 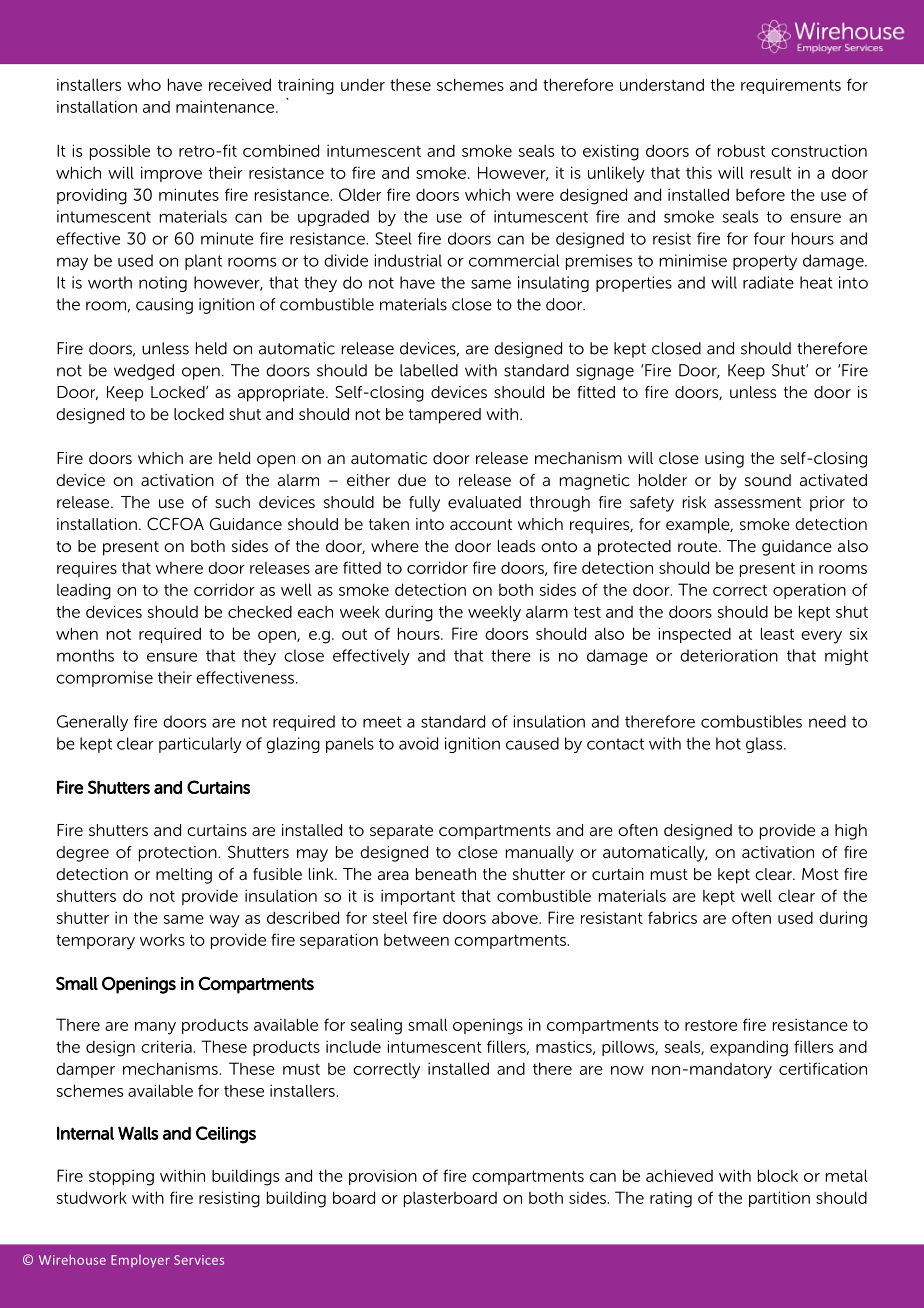 I want to click on robust, so click(x=741, y=150).
